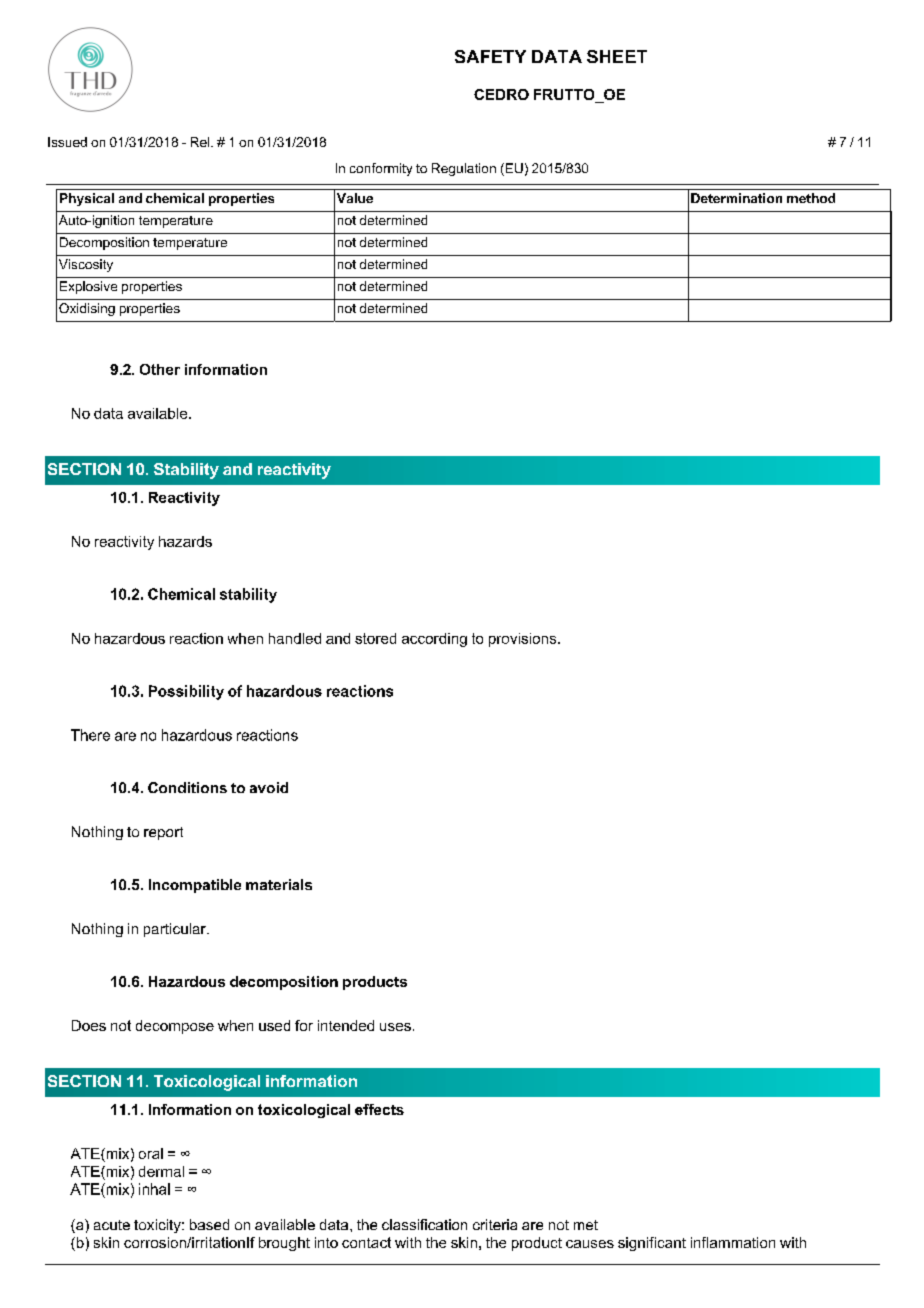  What do you see at coordinates (490, 56) in the document?
I see `SAFETY` at bounding box center [490, 56].
